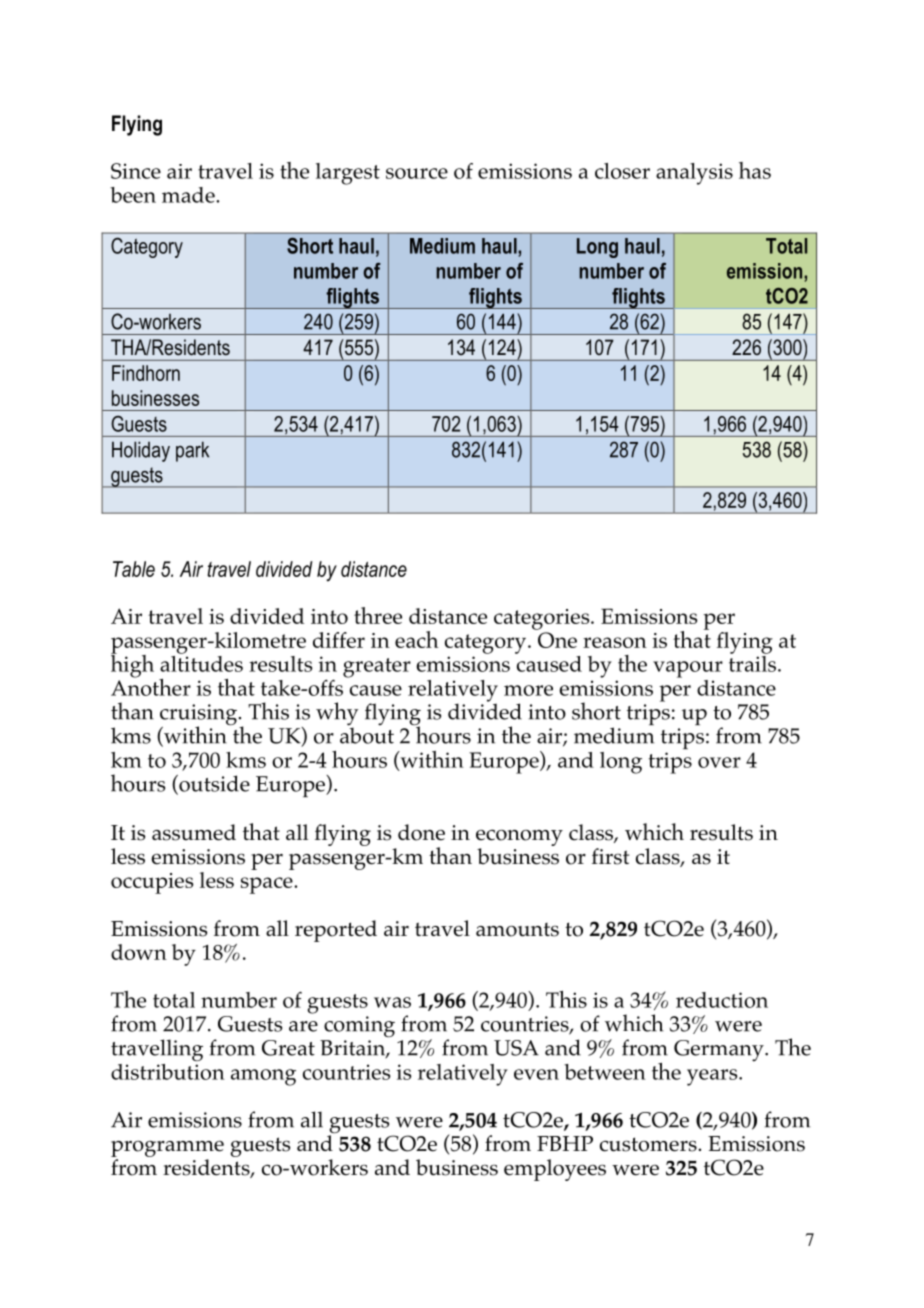 The image size is (924, 1308). Describe the element at coordinates (610, 856) in the screenshot. I see `first` at that location.
